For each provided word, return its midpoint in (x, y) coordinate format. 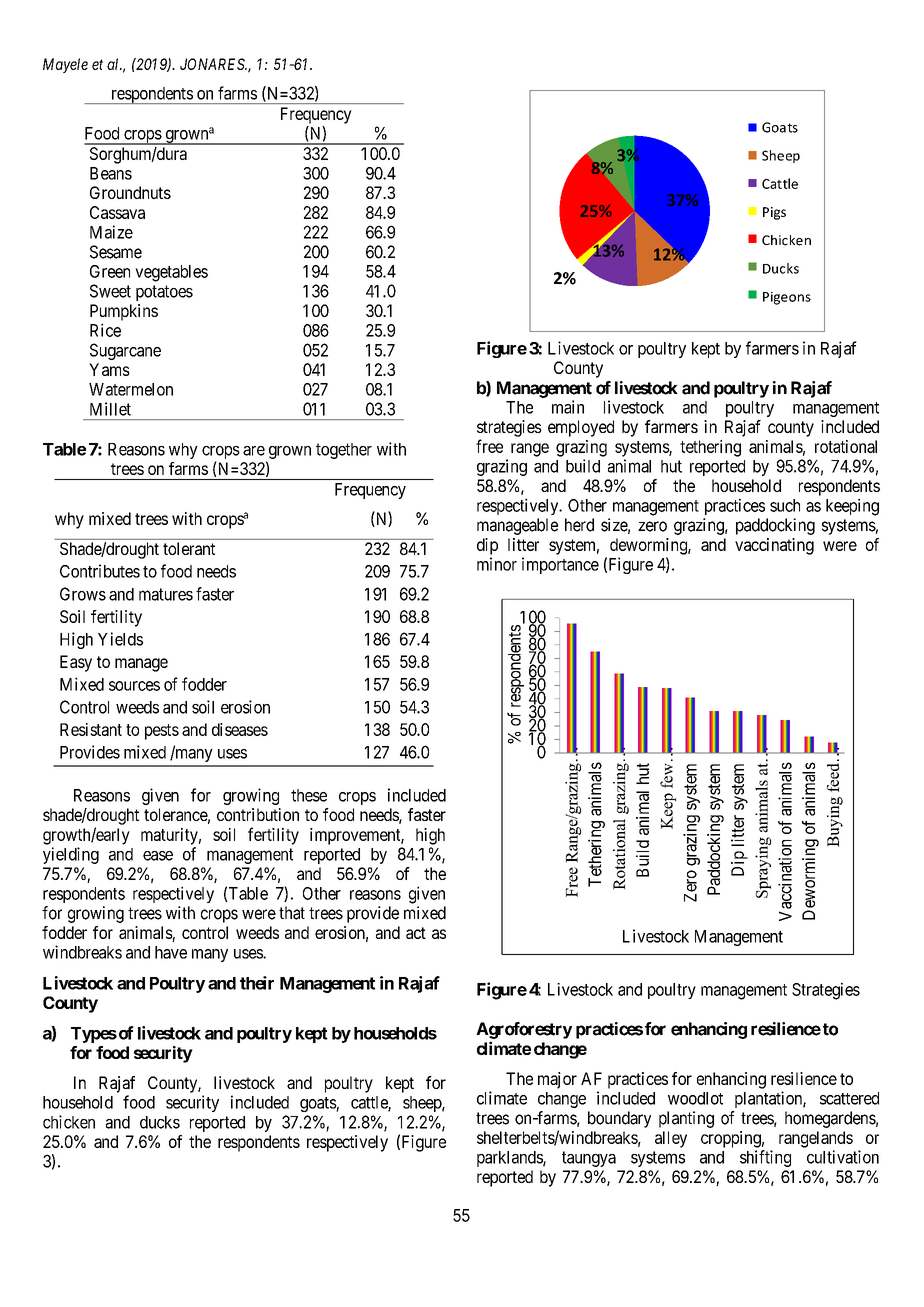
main (568, 407)
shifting (765, 1158)
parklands (510, 1159)
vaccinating (774, 546)
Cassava (117, 212)
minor (497, 564)
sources (134, 686)
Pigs (774, 213)
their (257, 983)
